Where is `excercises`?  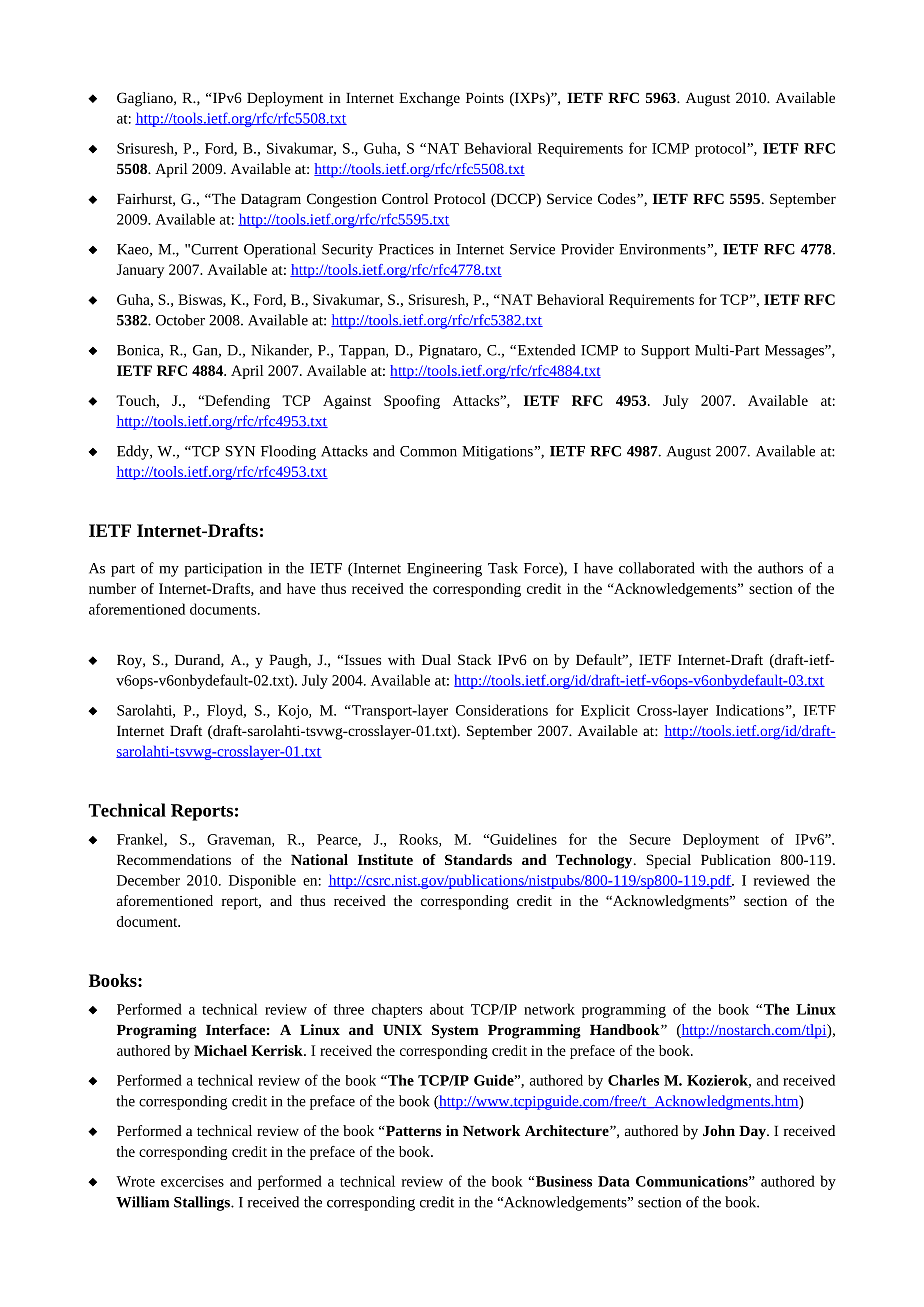
excercises is located at coordinates (192, 1181).
